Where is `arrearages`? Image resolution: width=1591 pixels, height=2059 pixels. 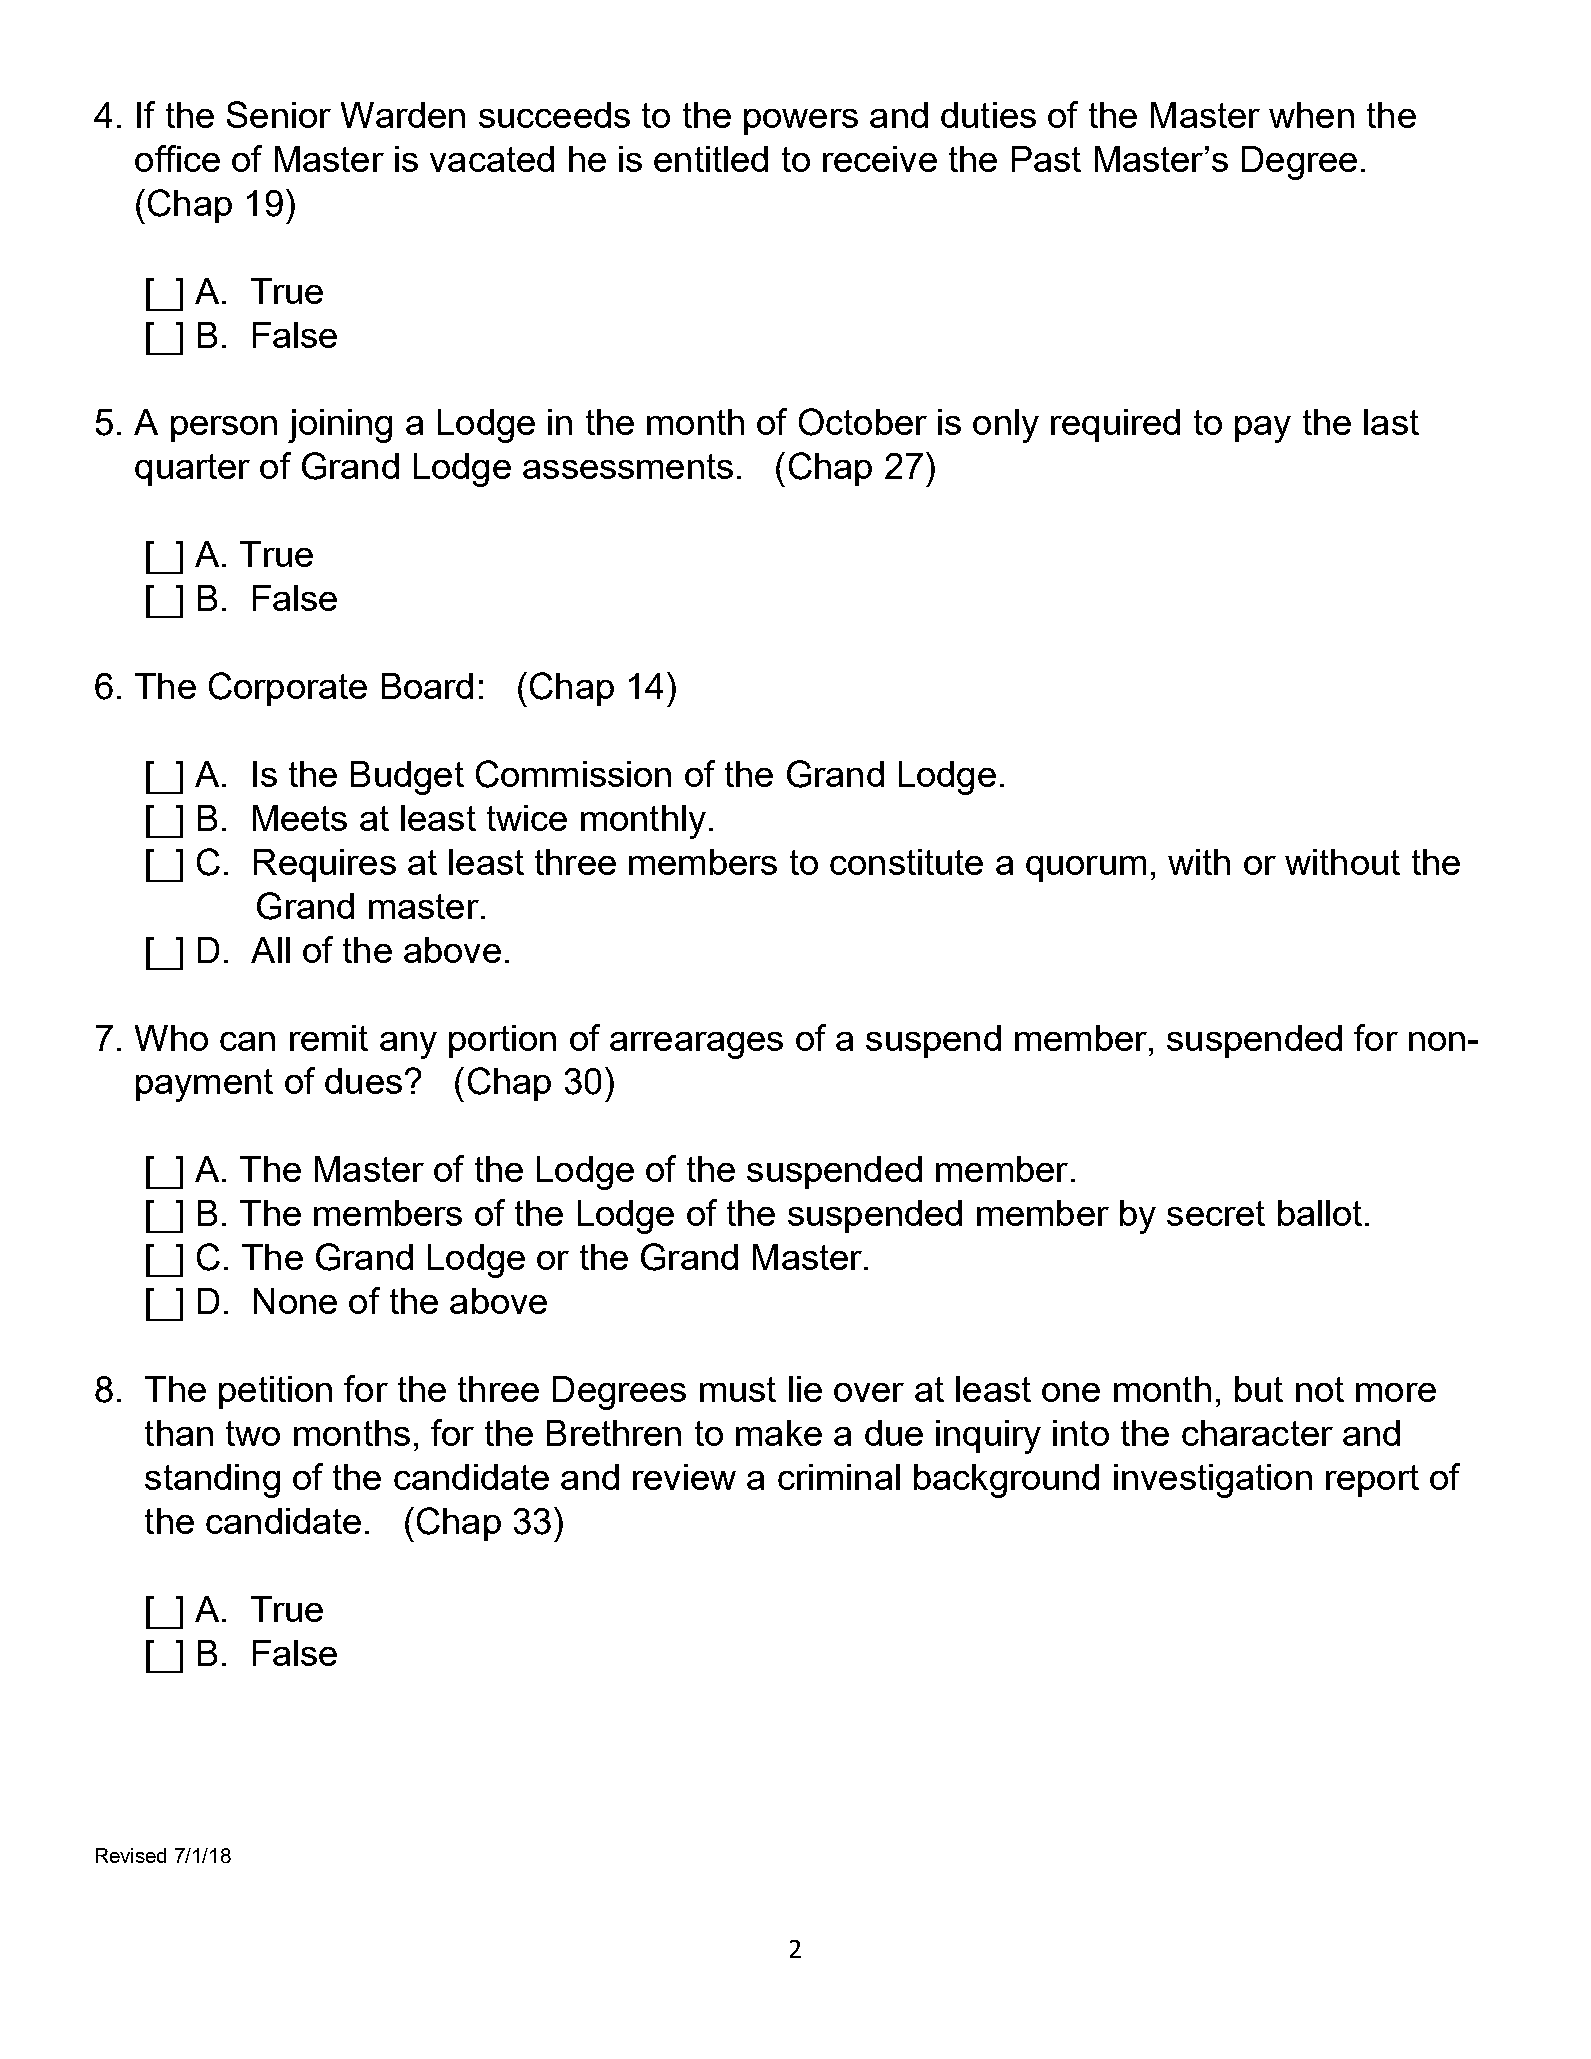 arrearages is located at coordinates (696, 1045).
